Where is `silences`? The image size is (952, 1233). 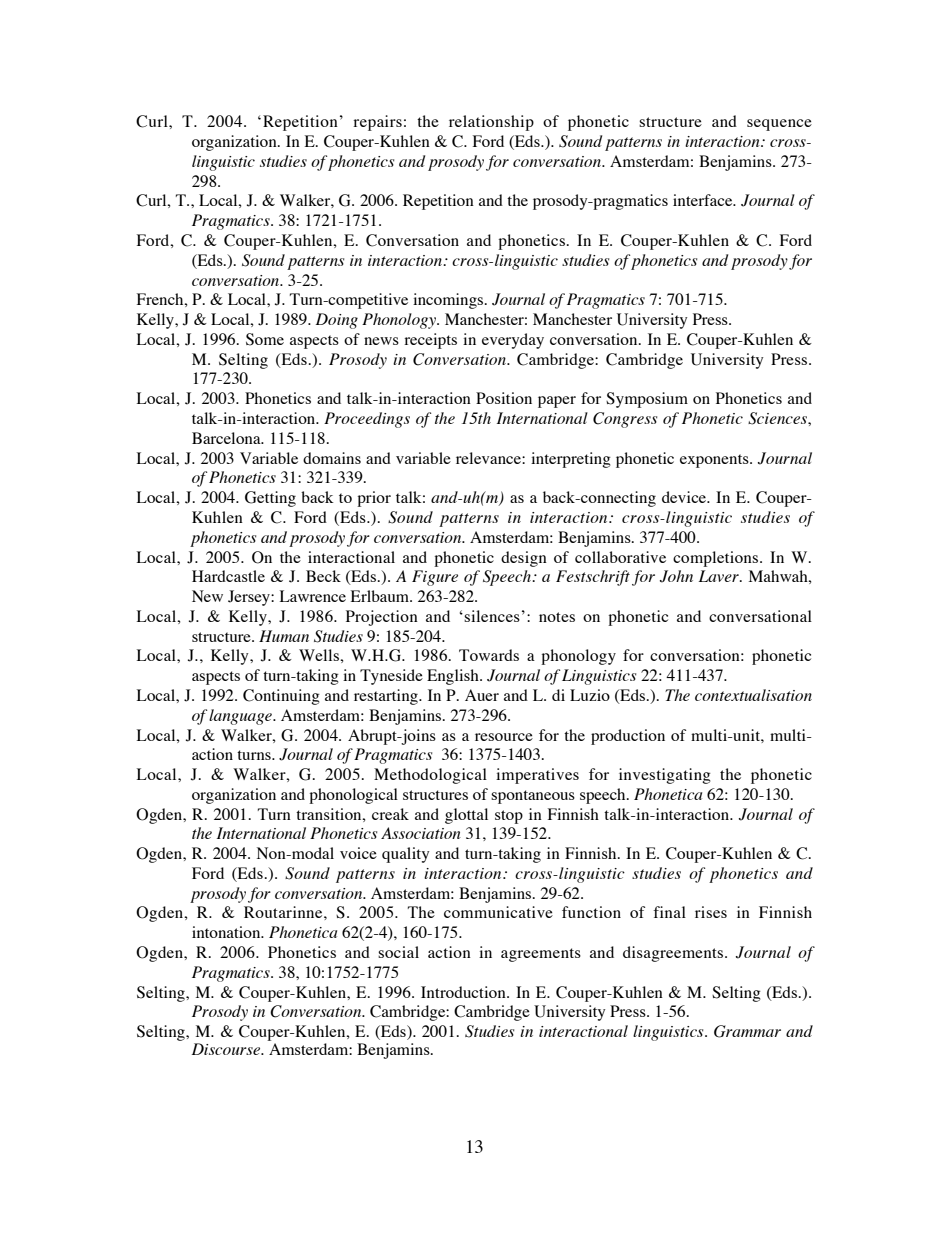
silences is located at coordinates (492, 616).
